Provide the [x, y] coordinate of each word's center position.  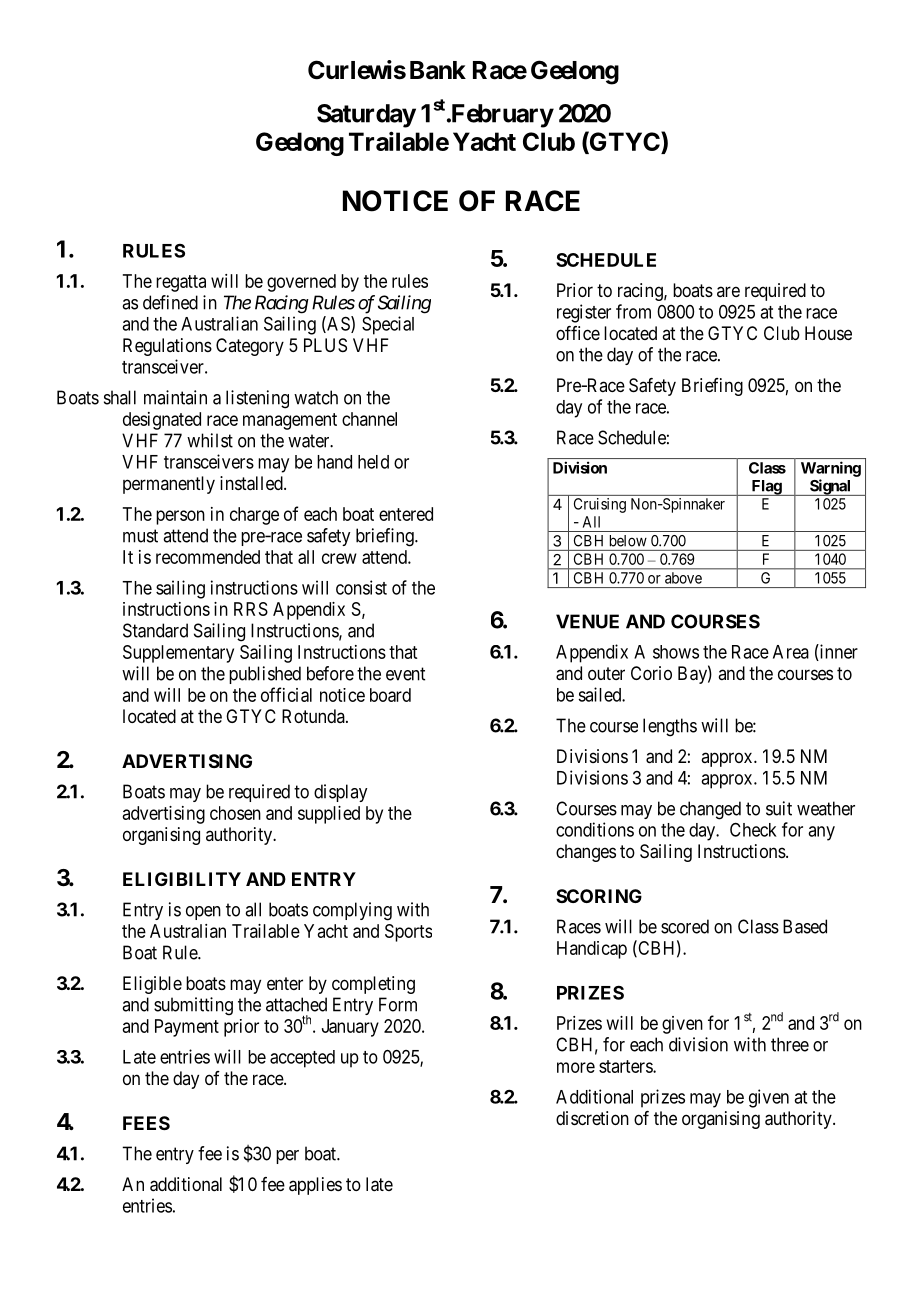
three [790, 1044]
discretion [592, 1118]
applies [315, 1186]
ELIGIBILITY [182, 879]
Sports [408, 933]
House [828, 333]
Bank [438, 70]
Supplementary [178, 654]
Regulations [167, 347]
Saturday [366, 116]
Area [791, 652]
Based [805, 926]
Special [388, 325]
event [405, 674]
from [633, 311]
